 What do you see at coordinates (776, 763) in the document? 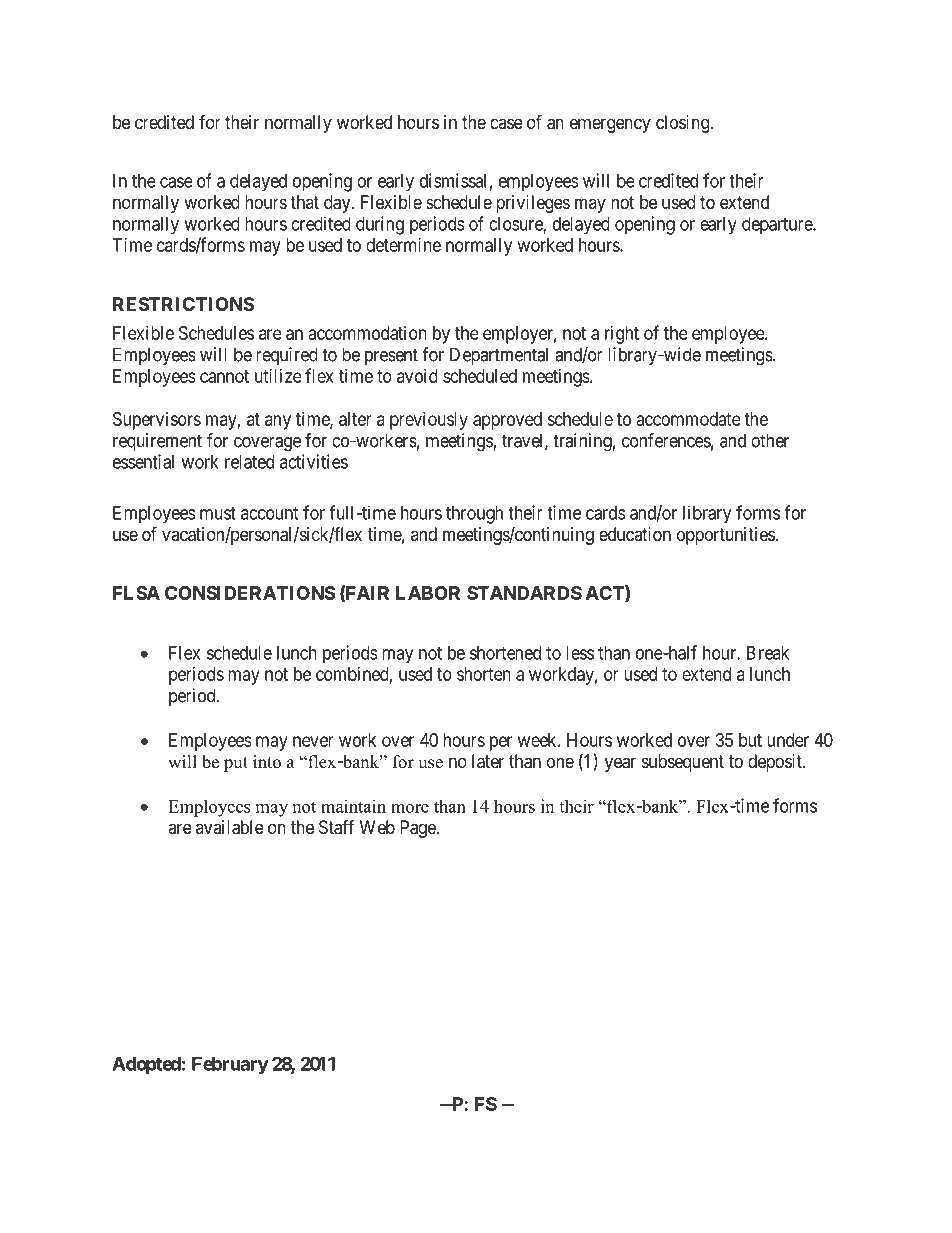
I see `deposit` at bounding box center [776, 763].
